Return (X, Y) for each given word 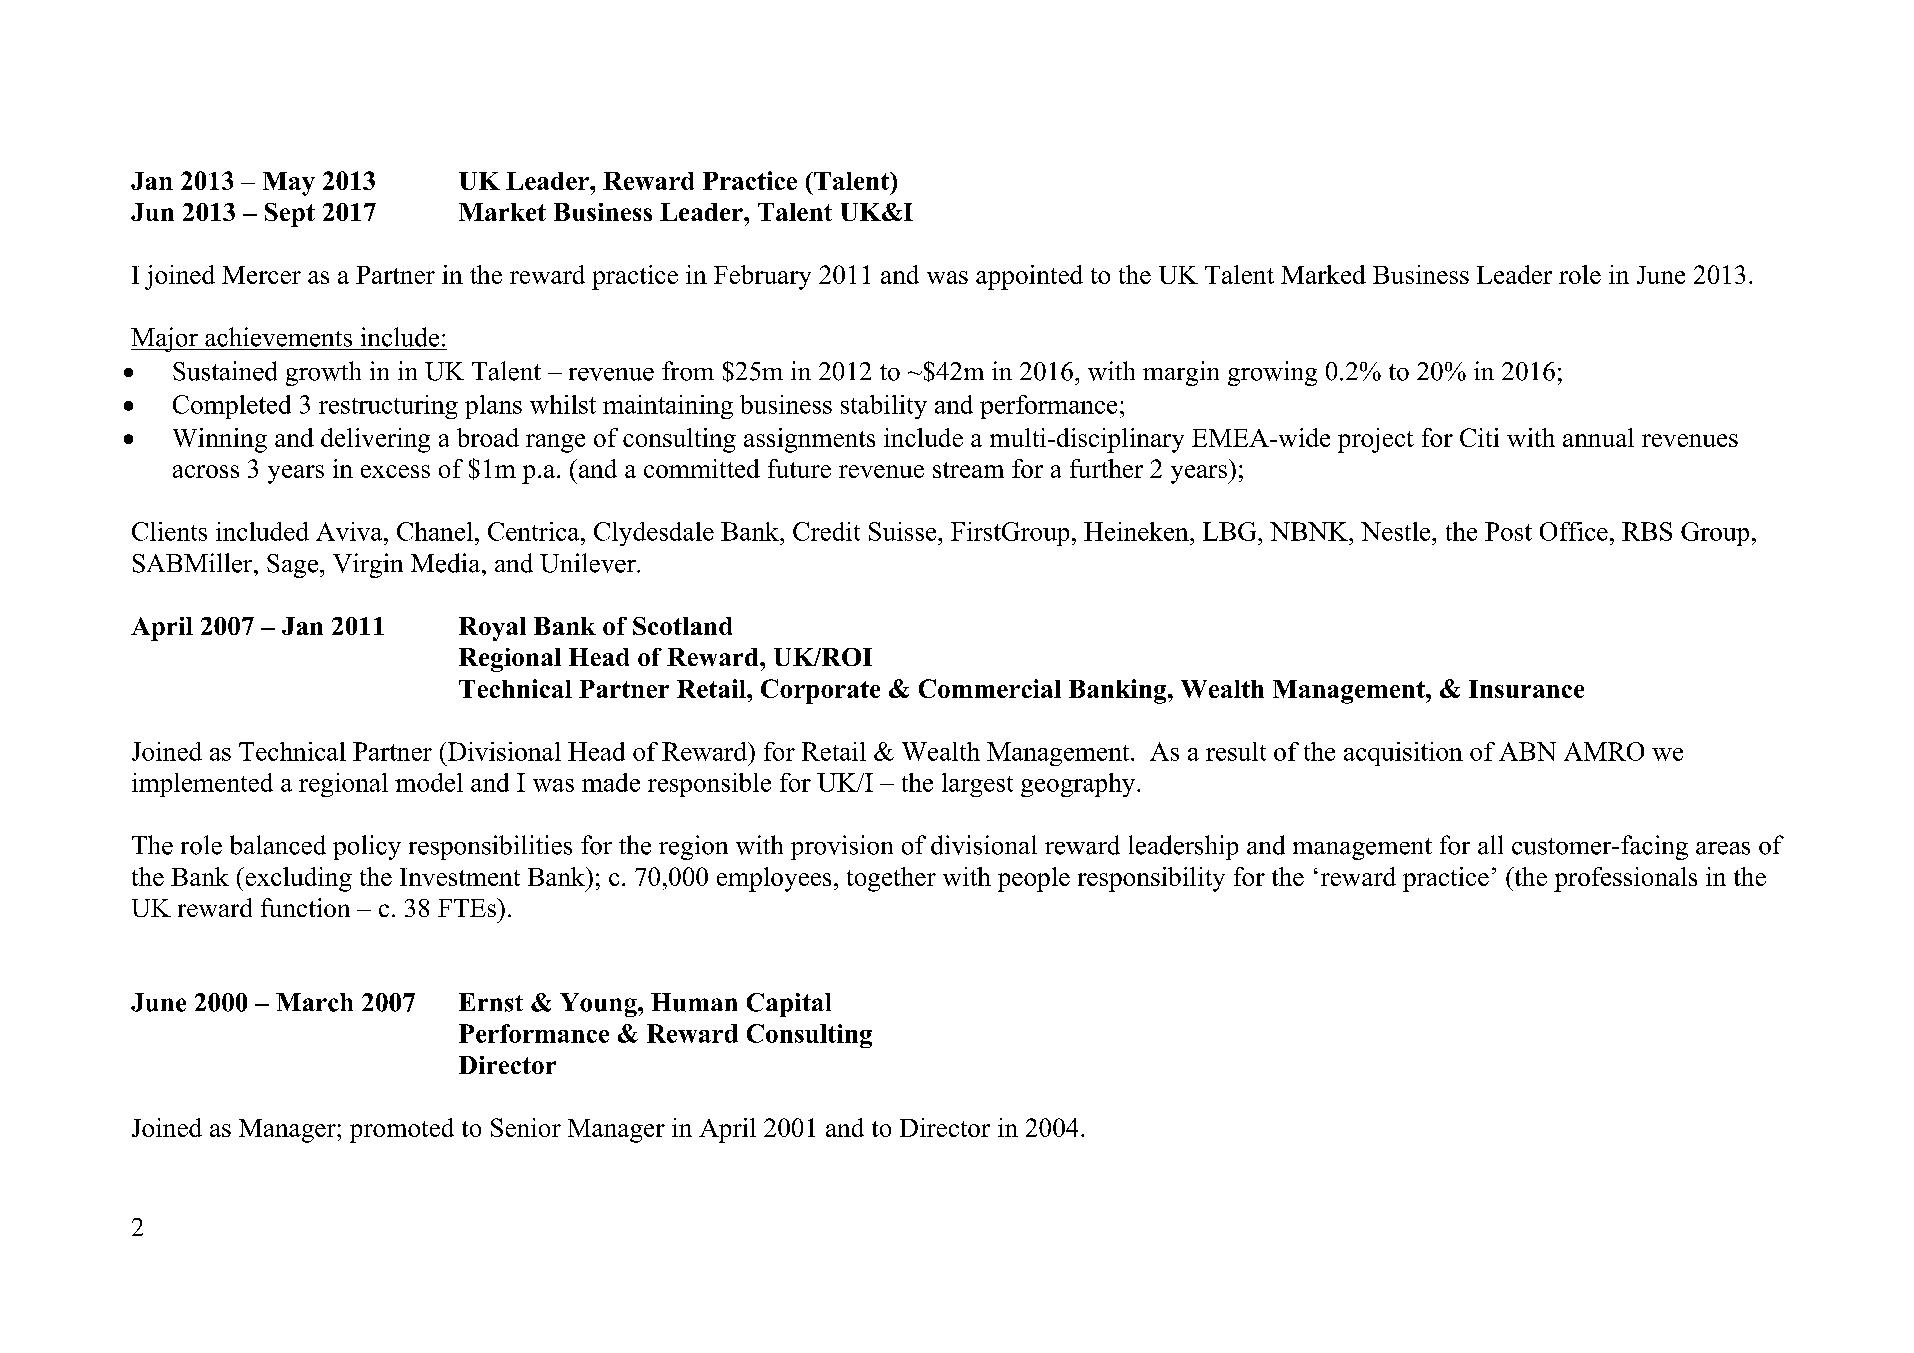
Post (1508, 531)
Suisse (904, 531)
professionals (1625, 879)
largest (977, 785)
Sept (290, 215)
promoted (402, 1130)
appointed (1029, 277)
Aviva (350, 531)
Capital (789, 1005)
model (429, 782)
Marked (1323, 274)
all (1490, 845)
